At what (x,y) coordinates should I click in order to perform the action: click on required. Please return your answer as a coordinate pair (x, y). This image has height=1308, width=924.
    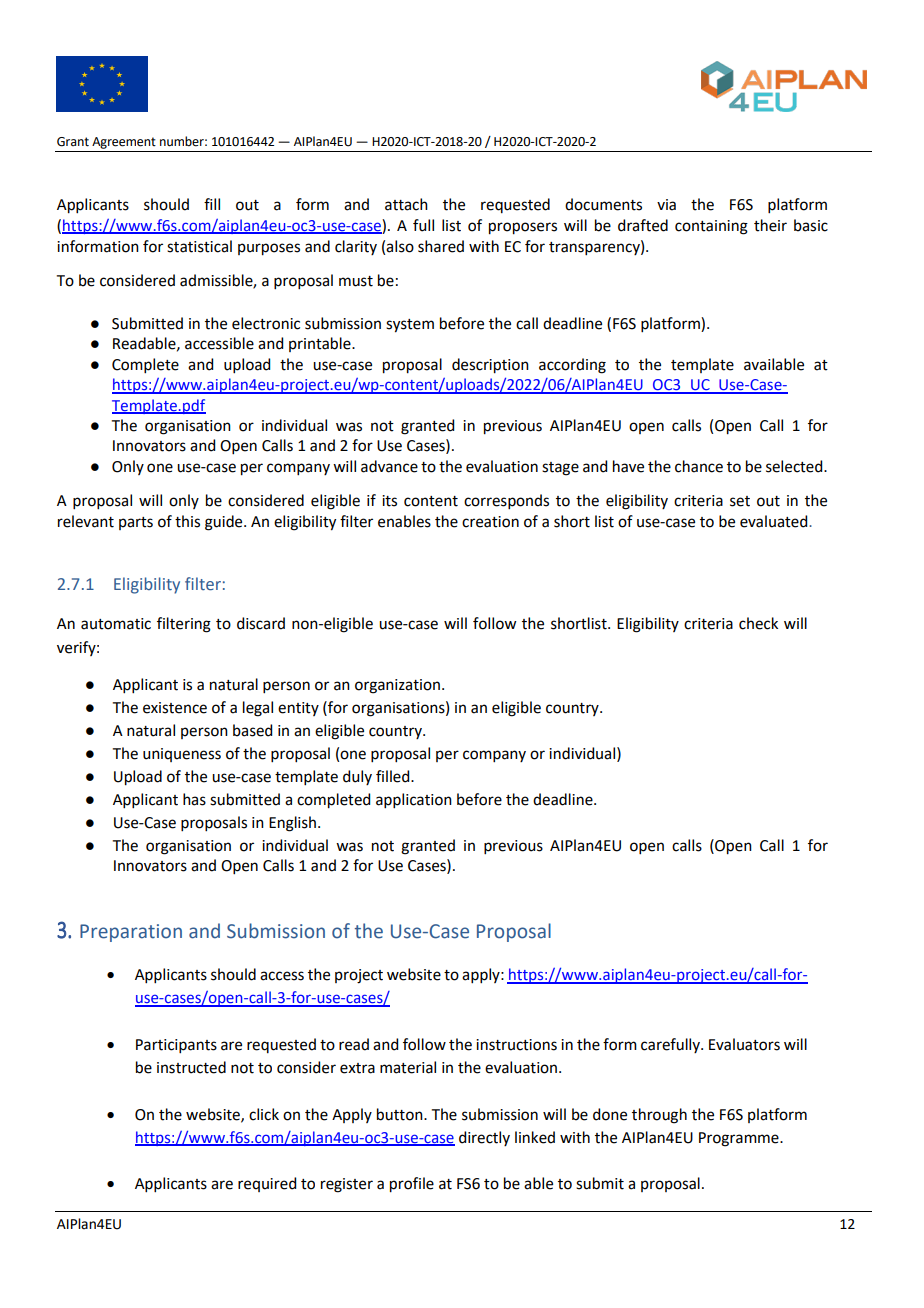
    Looking at the image, I should click on (267, 1184).
